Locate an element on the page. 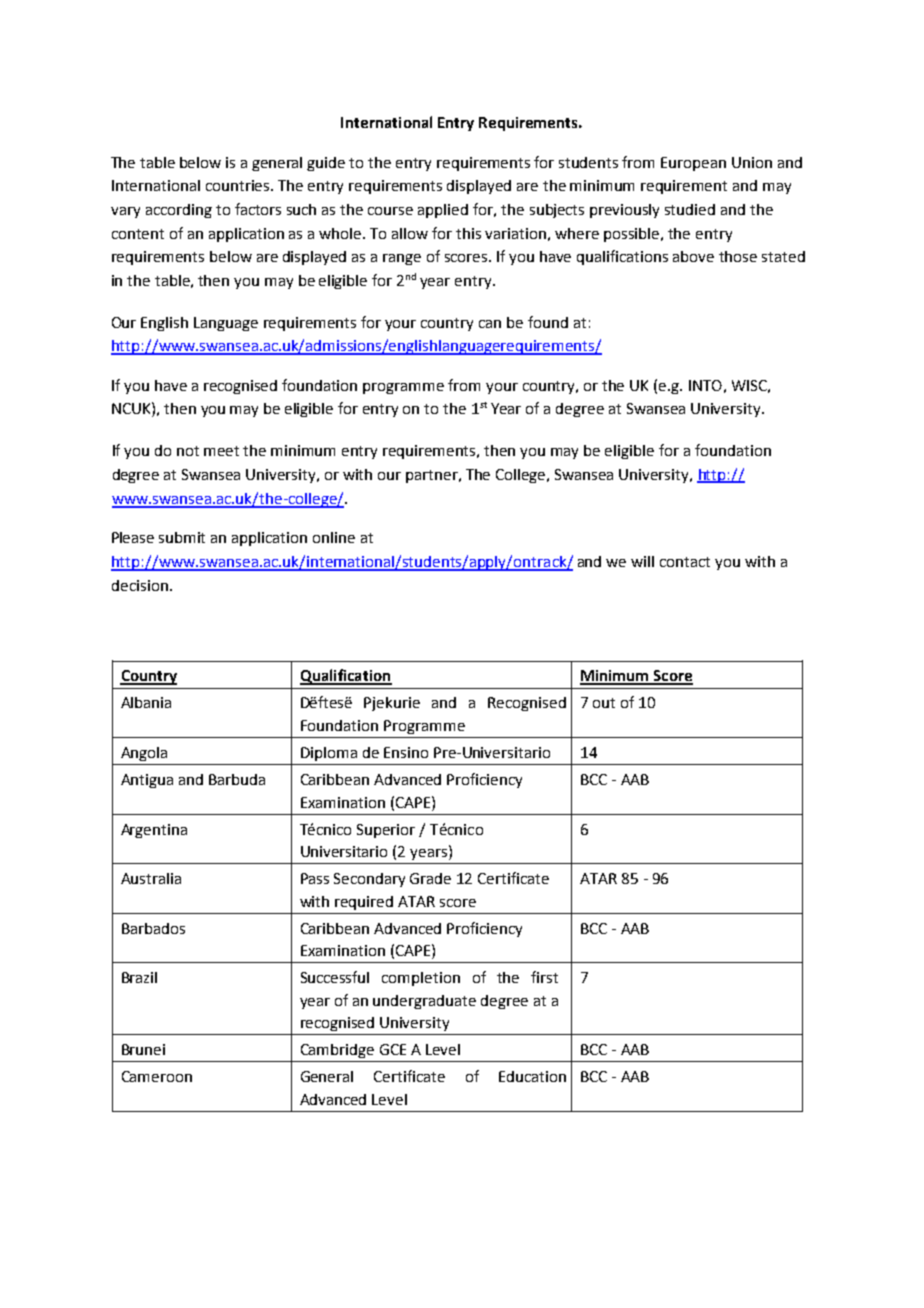  Superior is located at coordinates (386, 831).
